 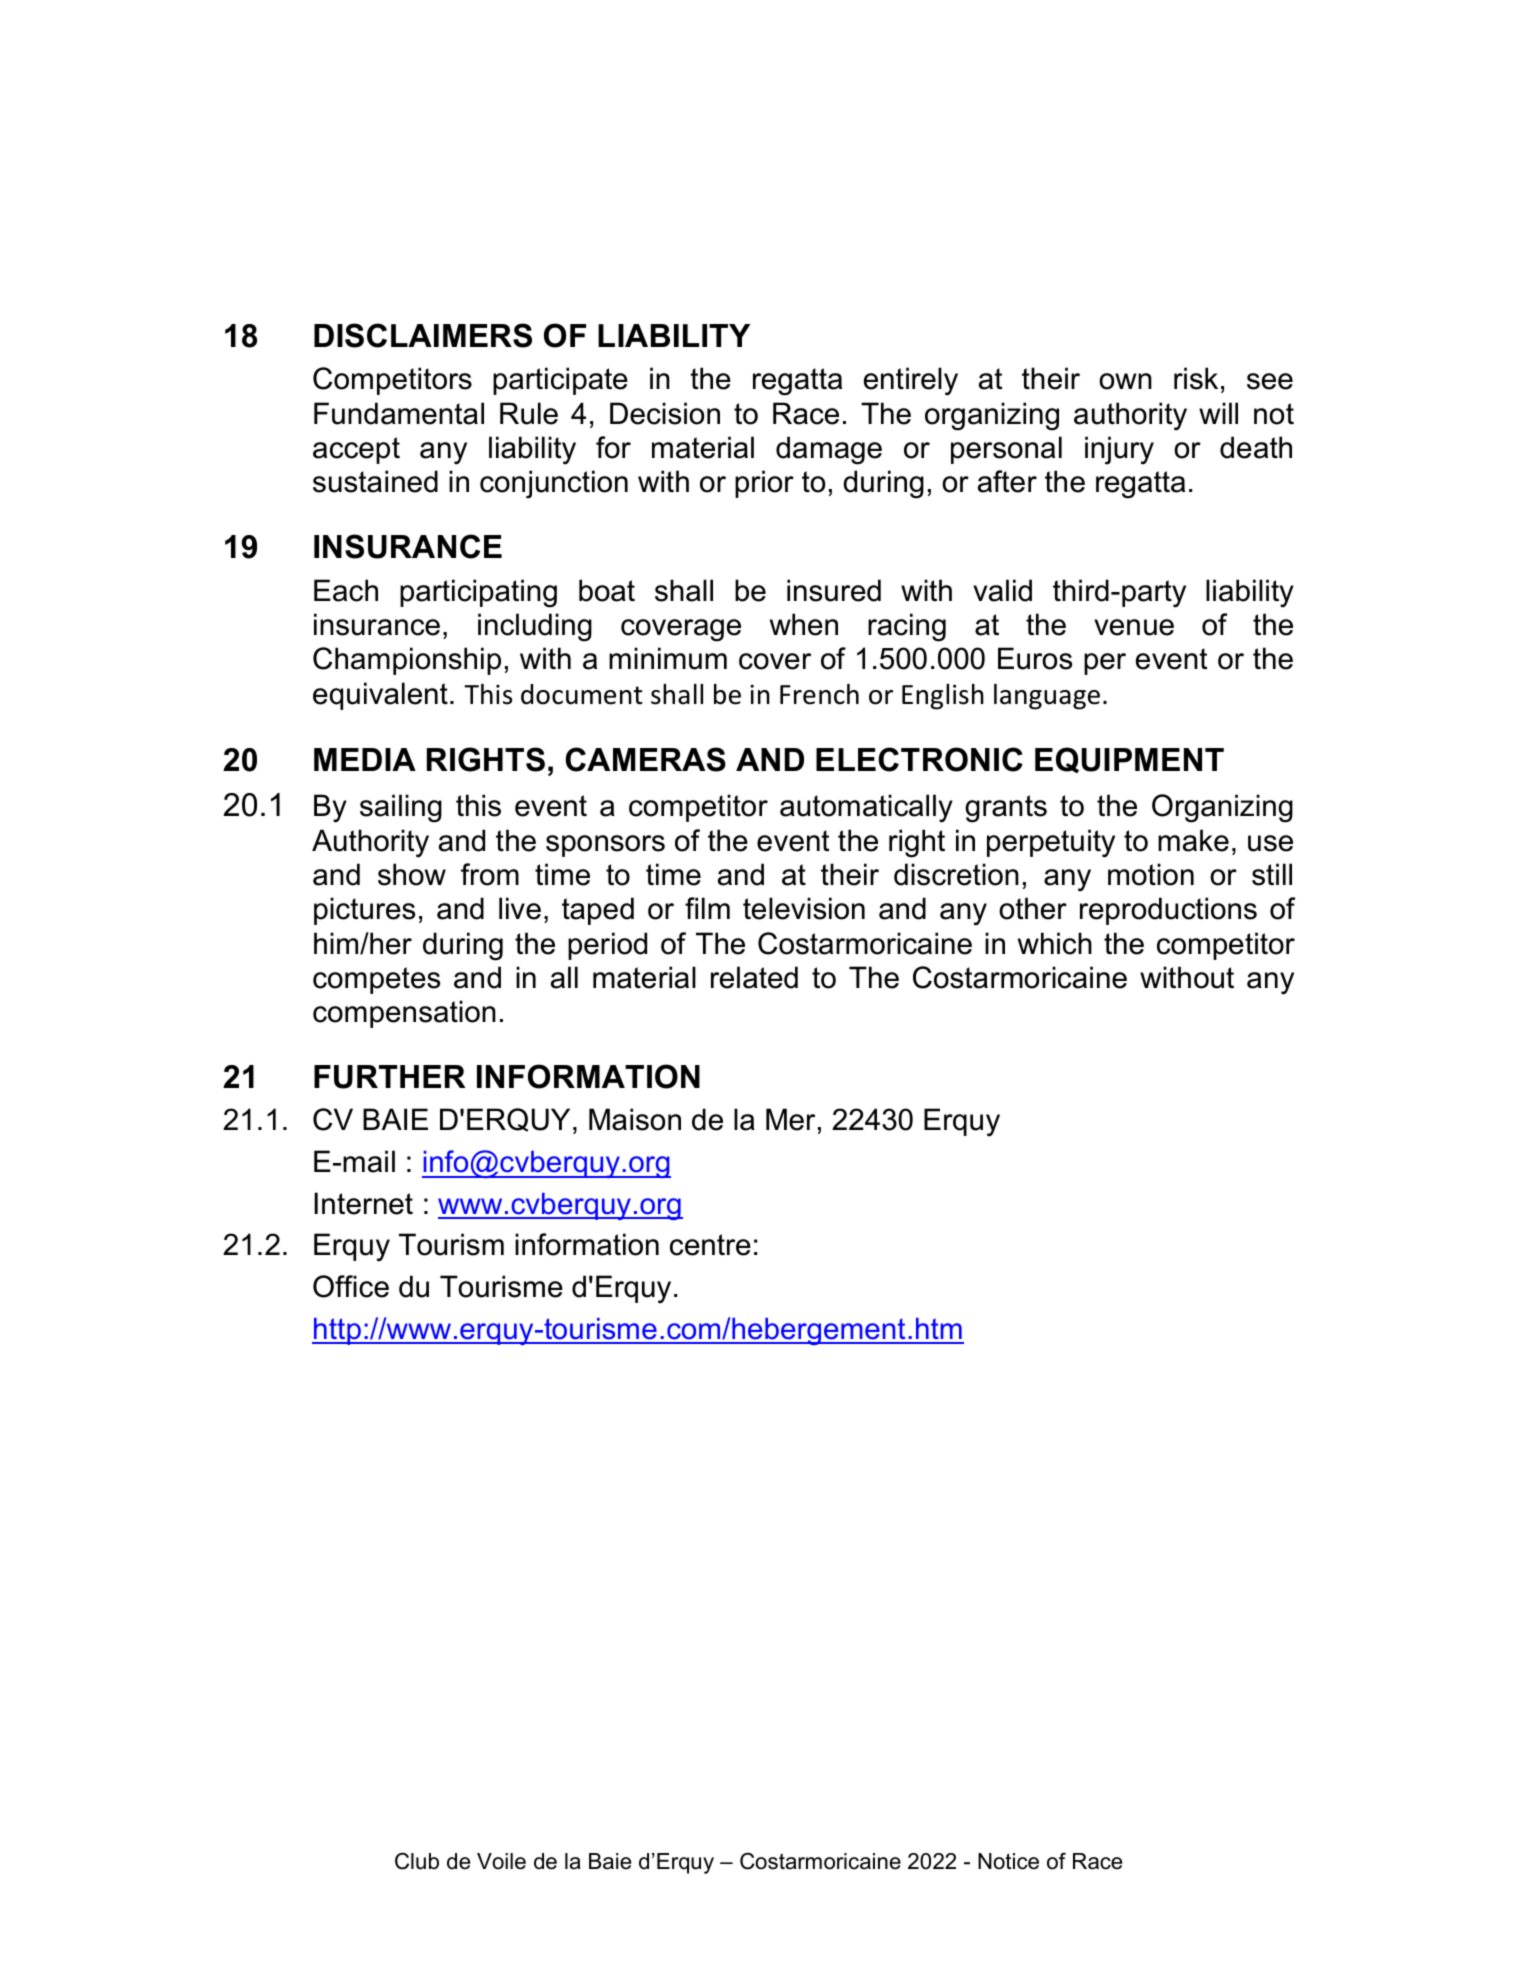 I want to click on risk, so click(x=1196, y=378).
